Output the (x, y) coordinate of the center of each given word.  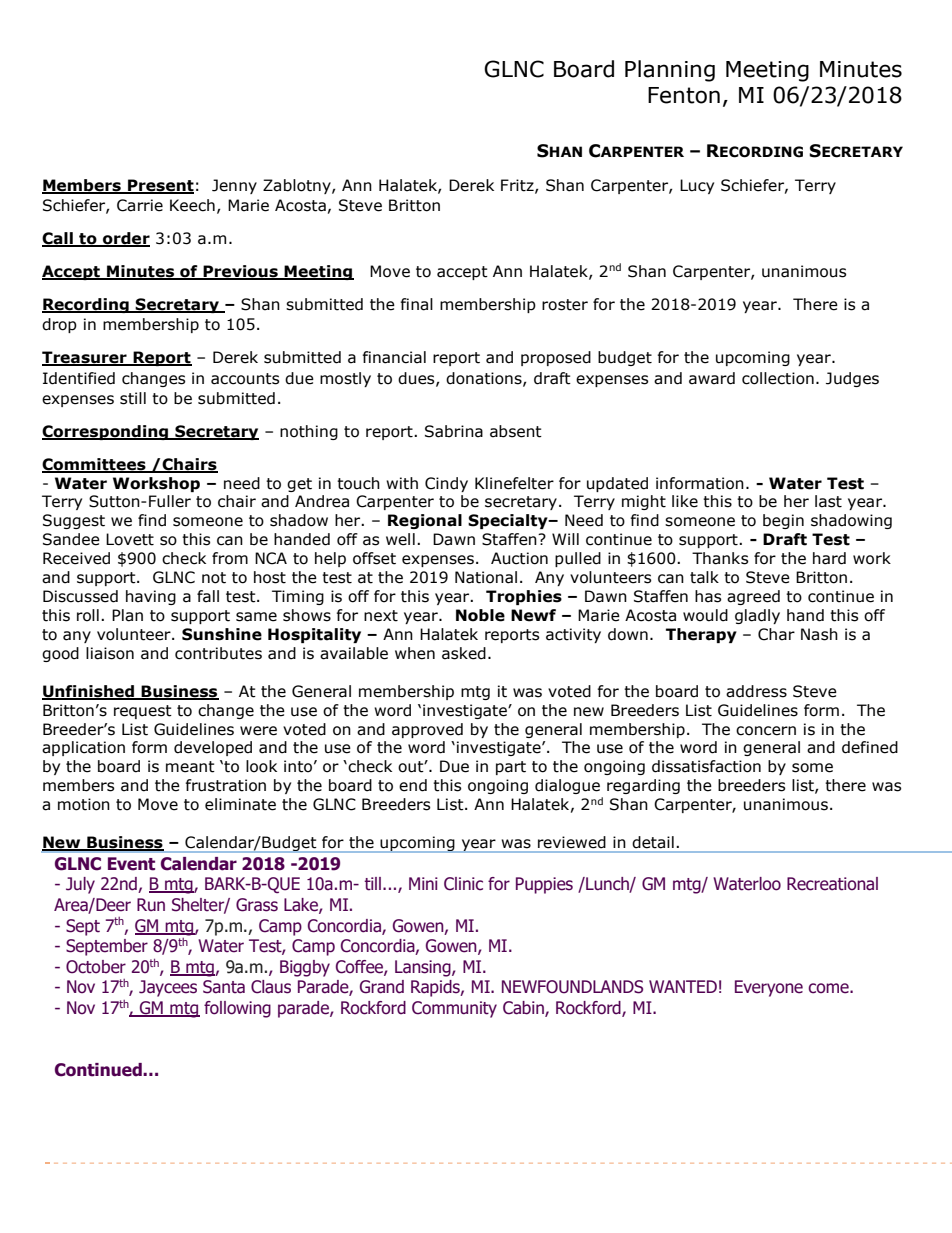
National (486, 577)
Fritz (518, 186)
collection (778, 378)
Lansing (424, 968)
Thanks (720, 558)
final (416, 304)
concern (766, 731)
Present (160, 186)
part (511, 768)
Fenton (684, 95)
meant (190, 767)
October (96, 967)
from (230, 558)
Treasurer (85, 358)
